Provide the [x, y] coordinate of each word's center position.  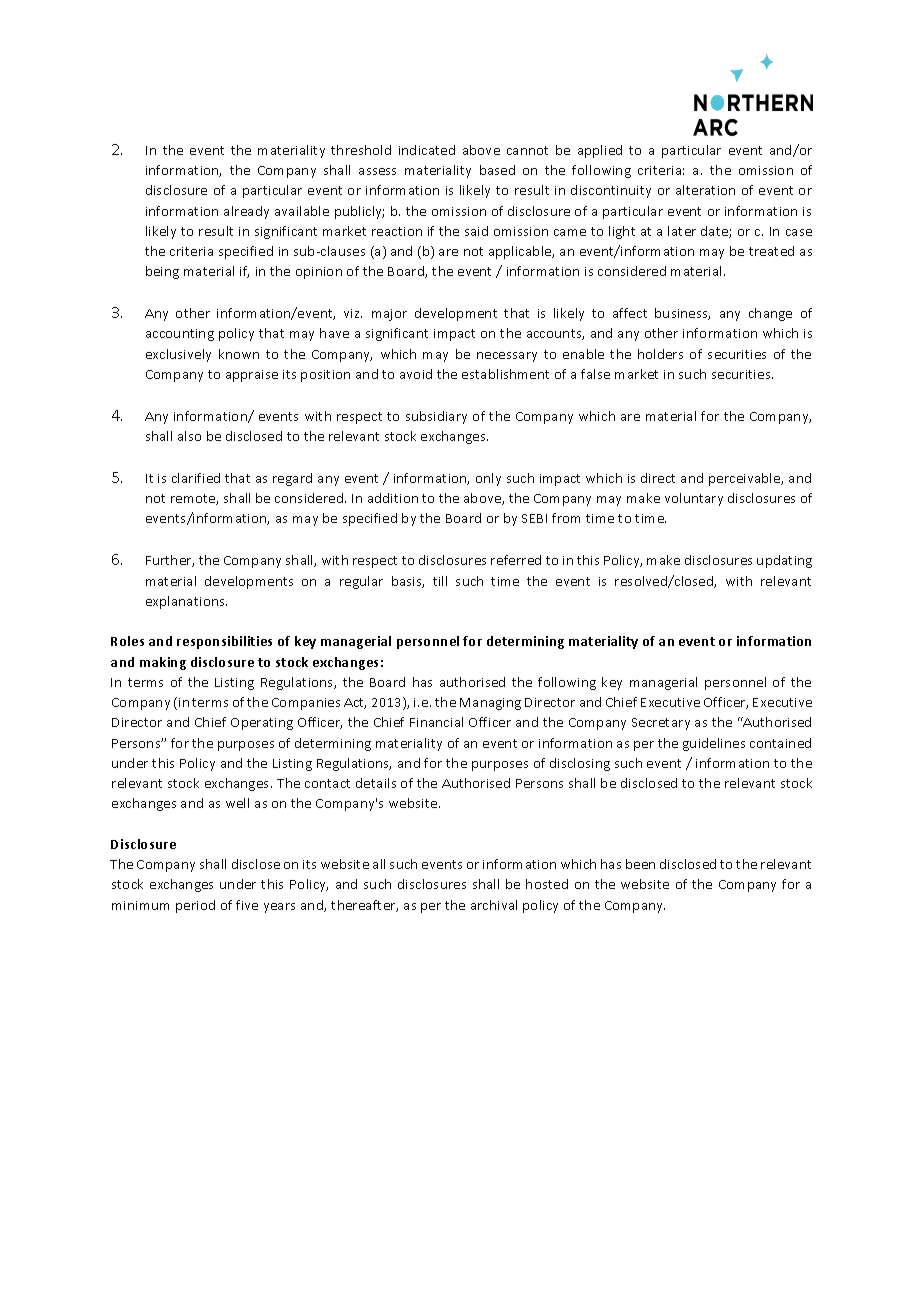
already [246, 212]
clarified [196, 478]
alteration [705, 190]
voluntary [694, 499]
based [497, 170]
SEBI [534, 518]
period [195, 906]
